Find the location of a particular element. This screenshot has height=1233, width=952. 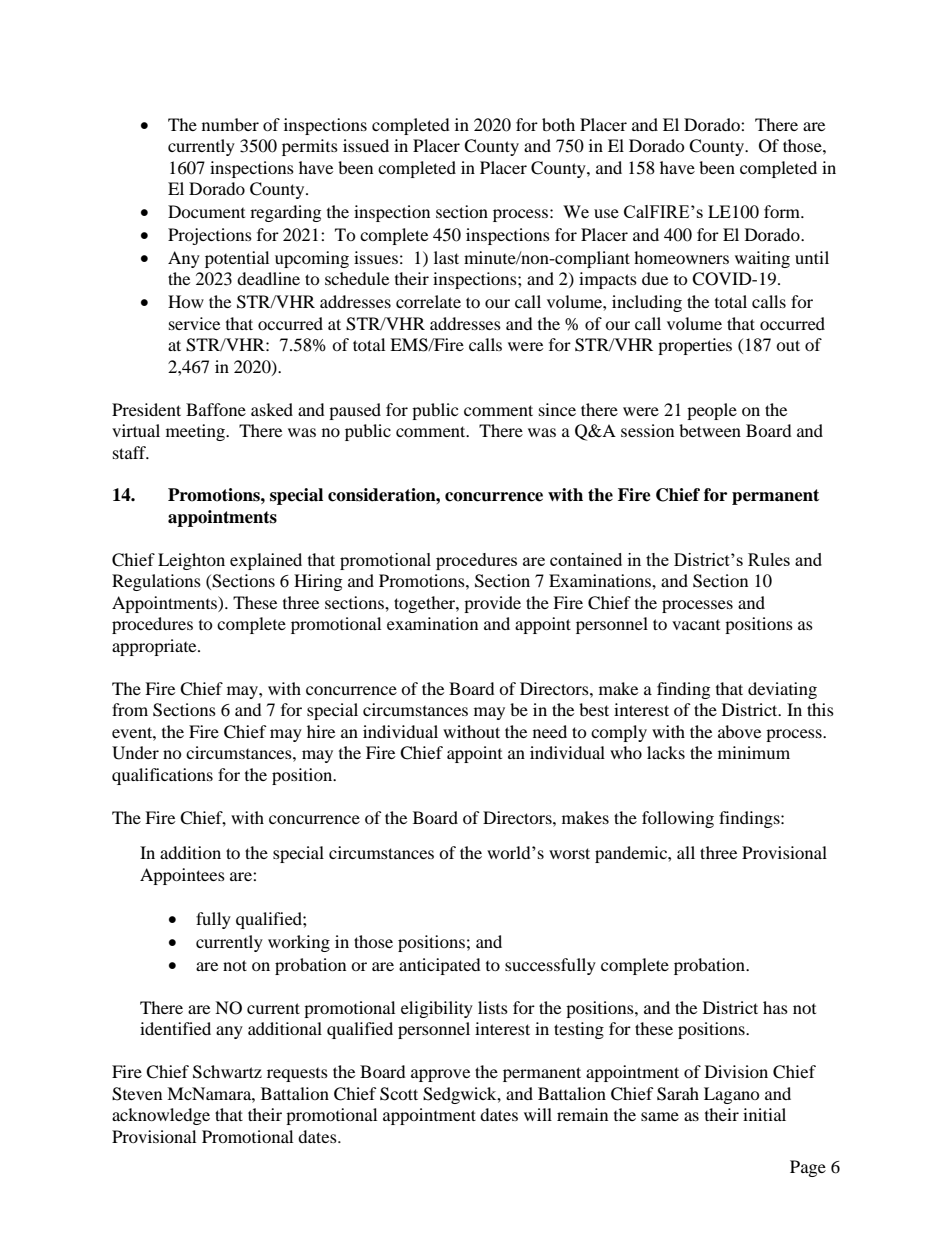

form is located at coordinates (783, 211).
